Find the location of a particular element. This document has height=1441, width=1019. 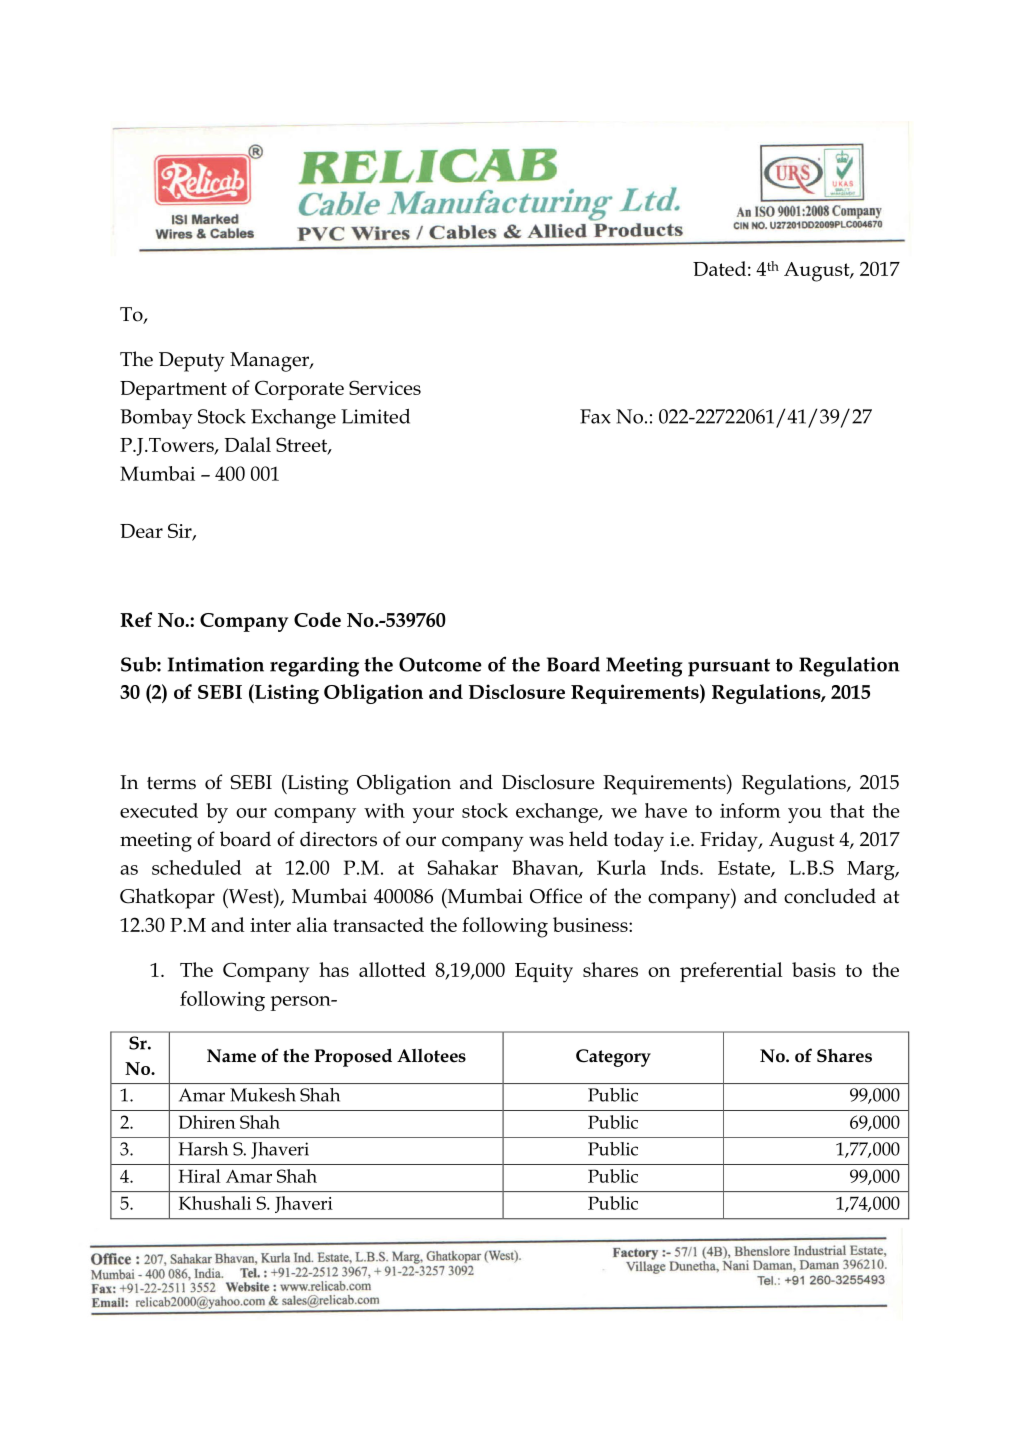

Dated is located at coordinates (719, 268).
